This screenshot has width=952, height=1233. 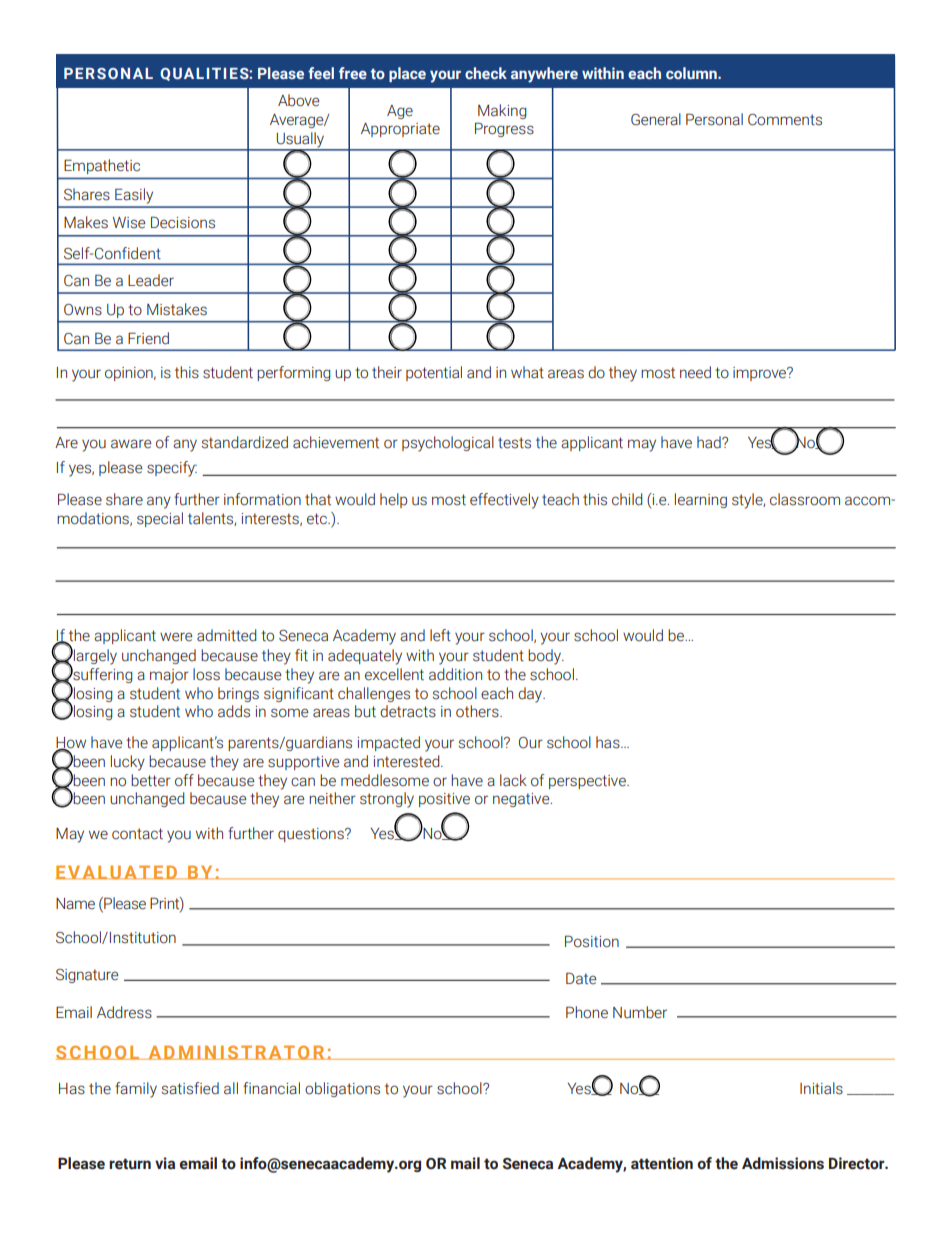 What do you see at coordinates (342, 1089) in the screenshot?
I see `obligations` at bounding box center [342, 1089].
